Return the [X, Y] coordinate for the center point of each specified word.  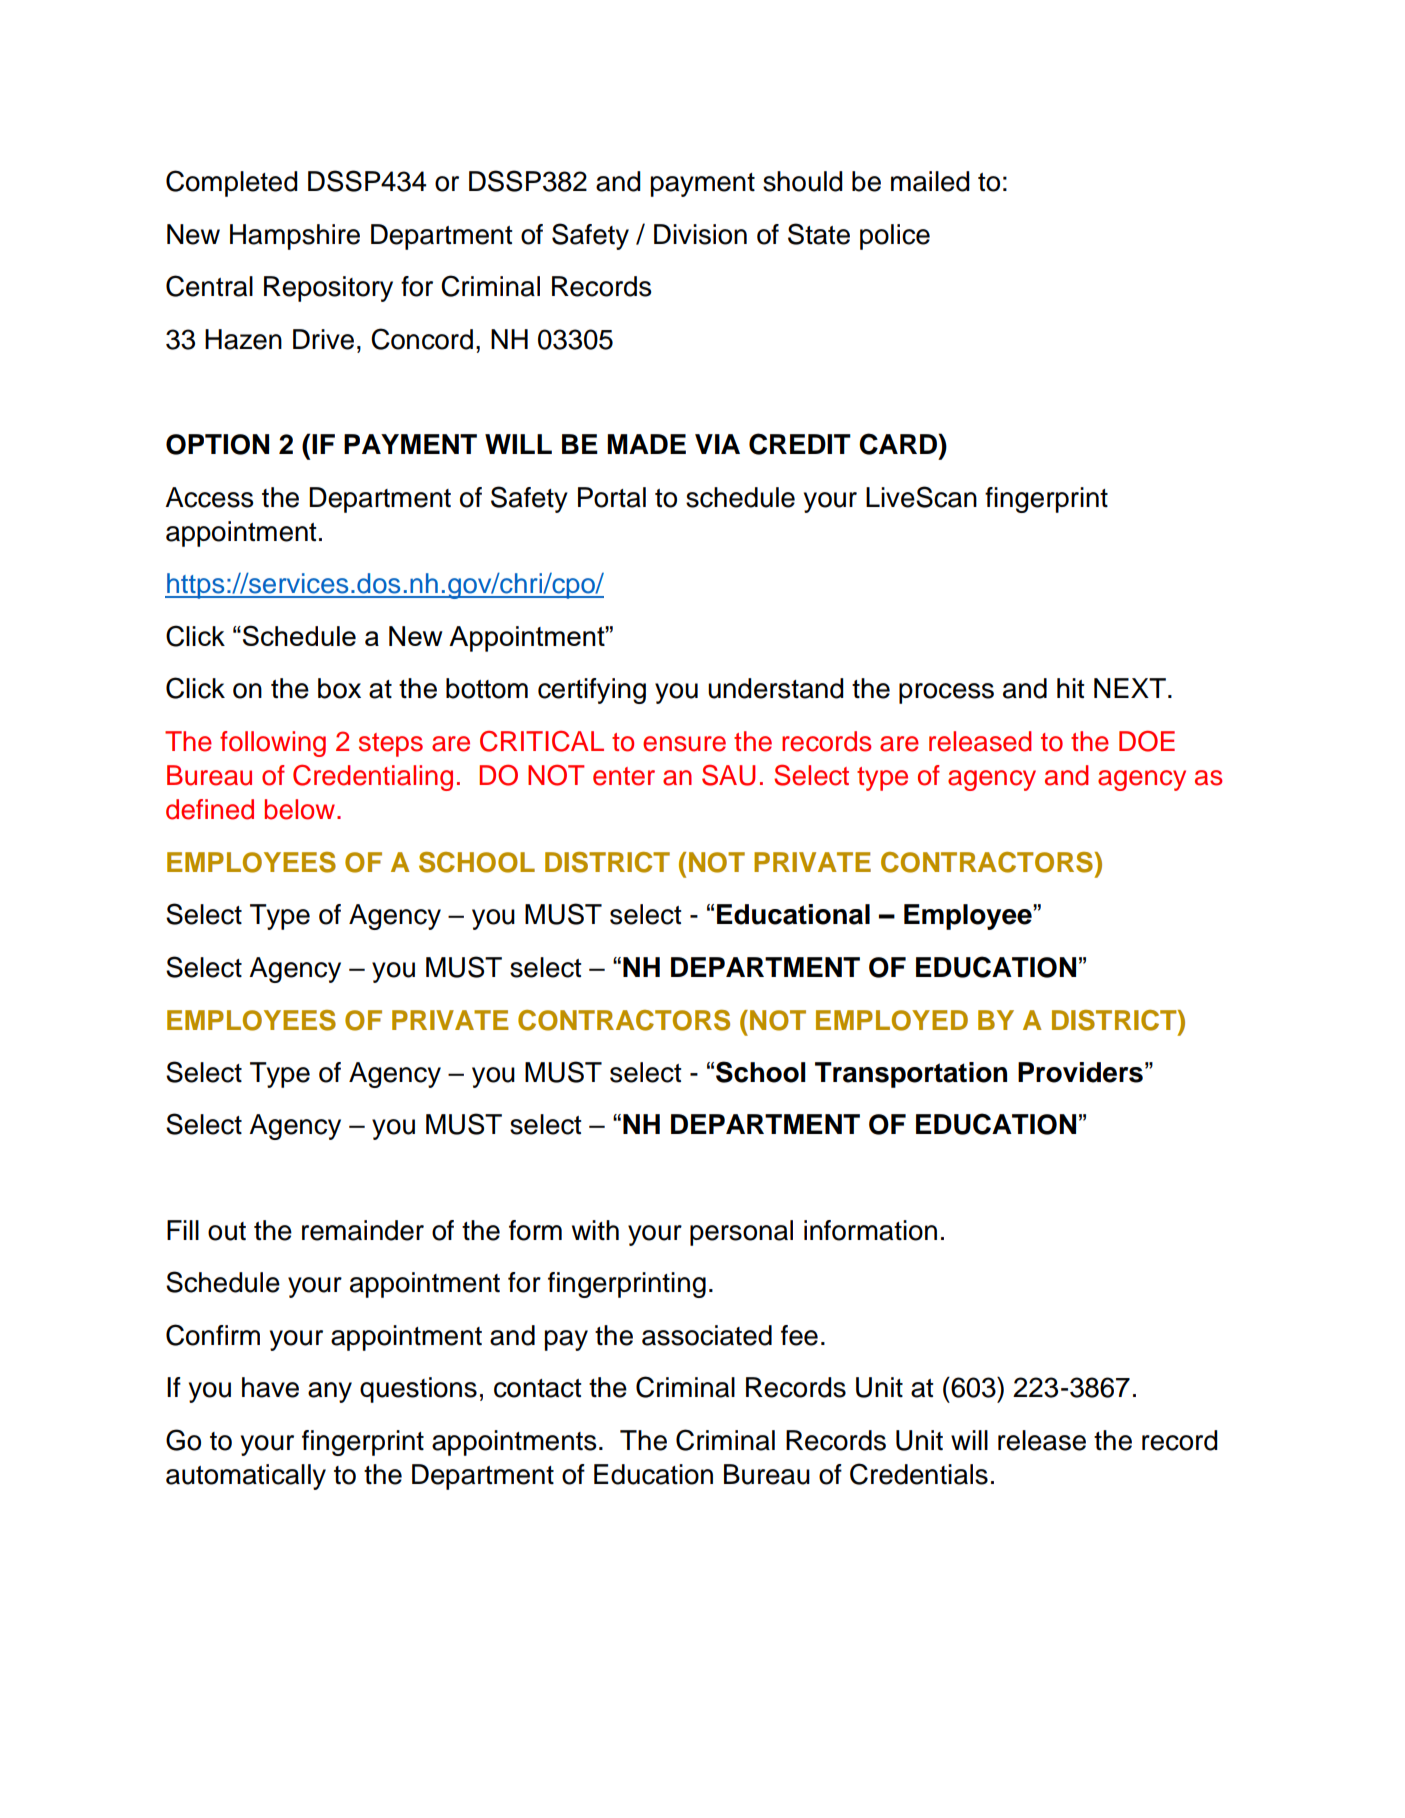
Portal [612, 497]
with [595, 1230]
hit [1070, 688]
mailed [930, 181]
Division [700, 234]
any [330, 1392]
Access [209, 497]
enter [624, 776]
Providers [1080, 1072]
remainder [363, 1230]
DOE [1147, 741]
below [301, 809]
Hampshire [295, 237]
